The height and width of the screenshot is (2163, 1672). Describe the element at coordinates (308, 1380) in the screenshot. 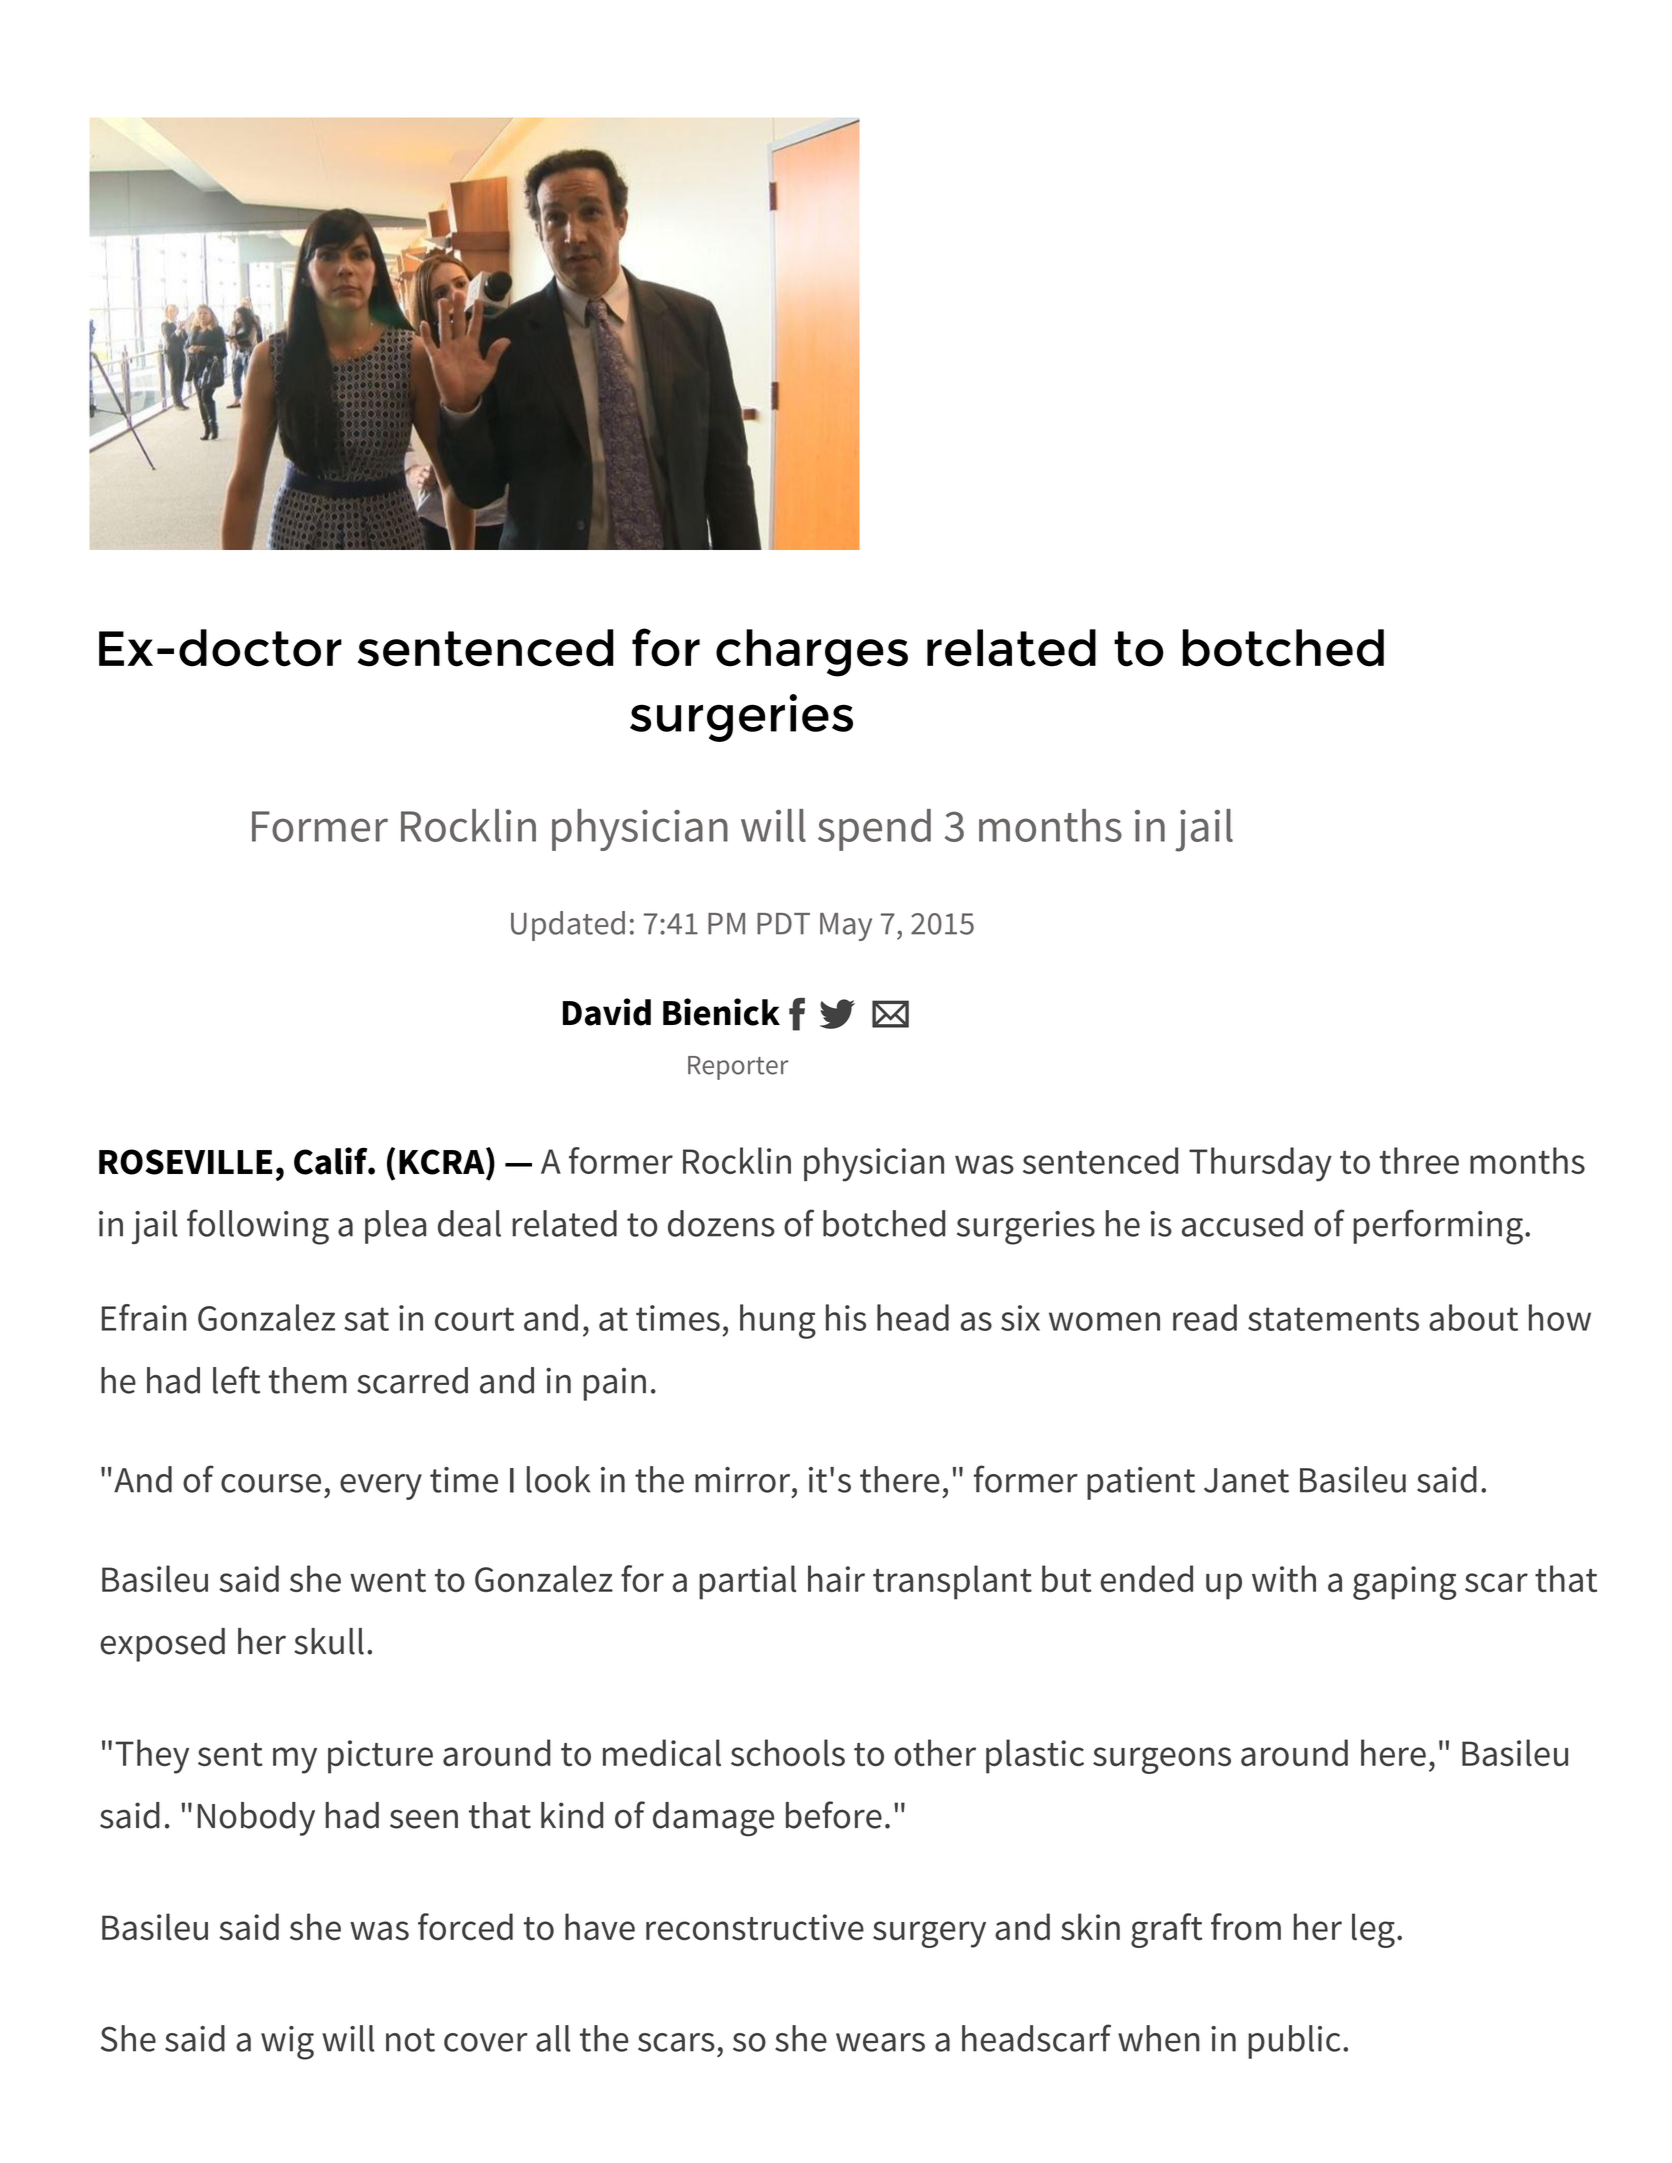

I see `them` at that location.
